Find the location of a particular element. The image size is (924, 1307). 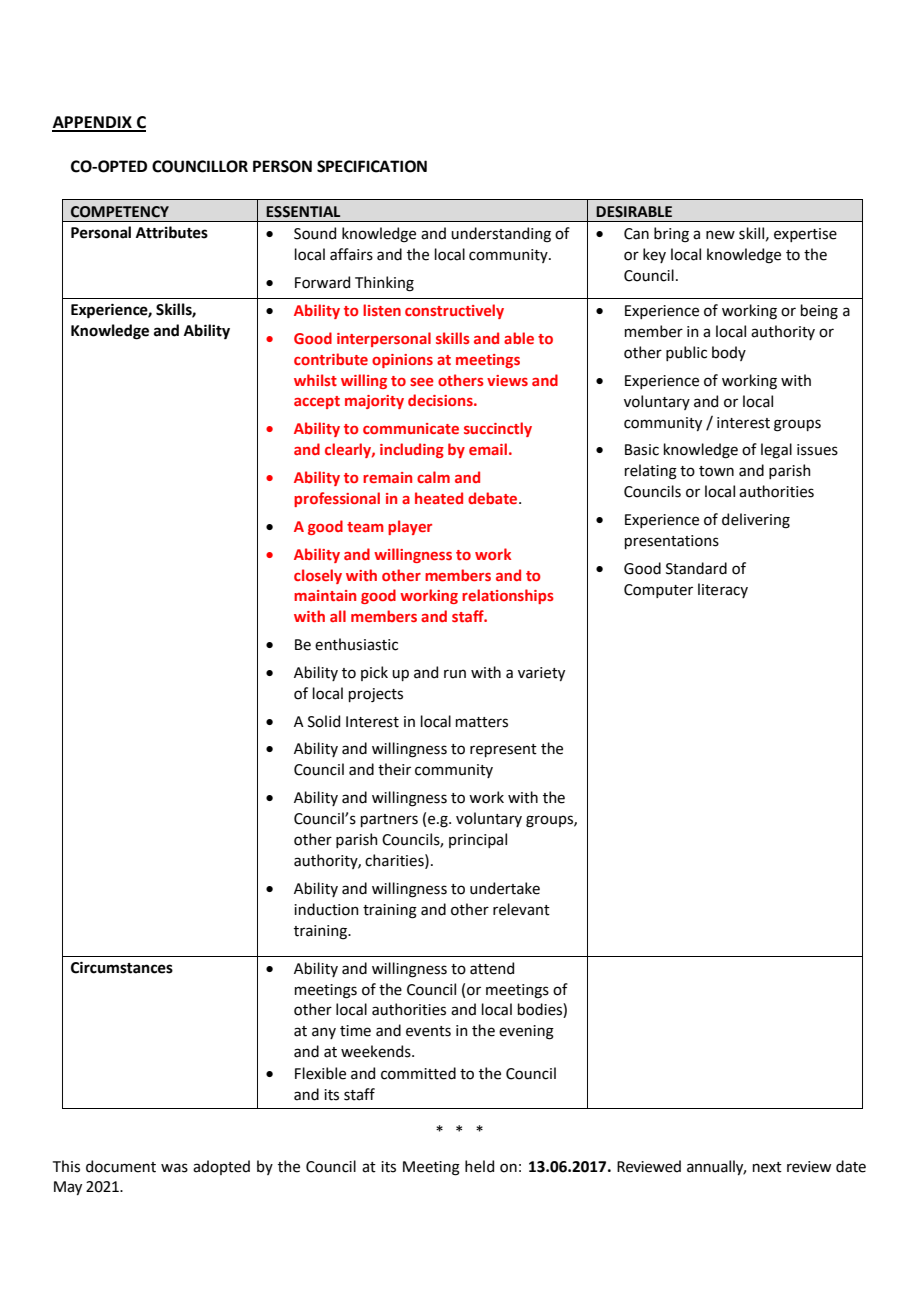

was is located at coordinates (174, 1168).
